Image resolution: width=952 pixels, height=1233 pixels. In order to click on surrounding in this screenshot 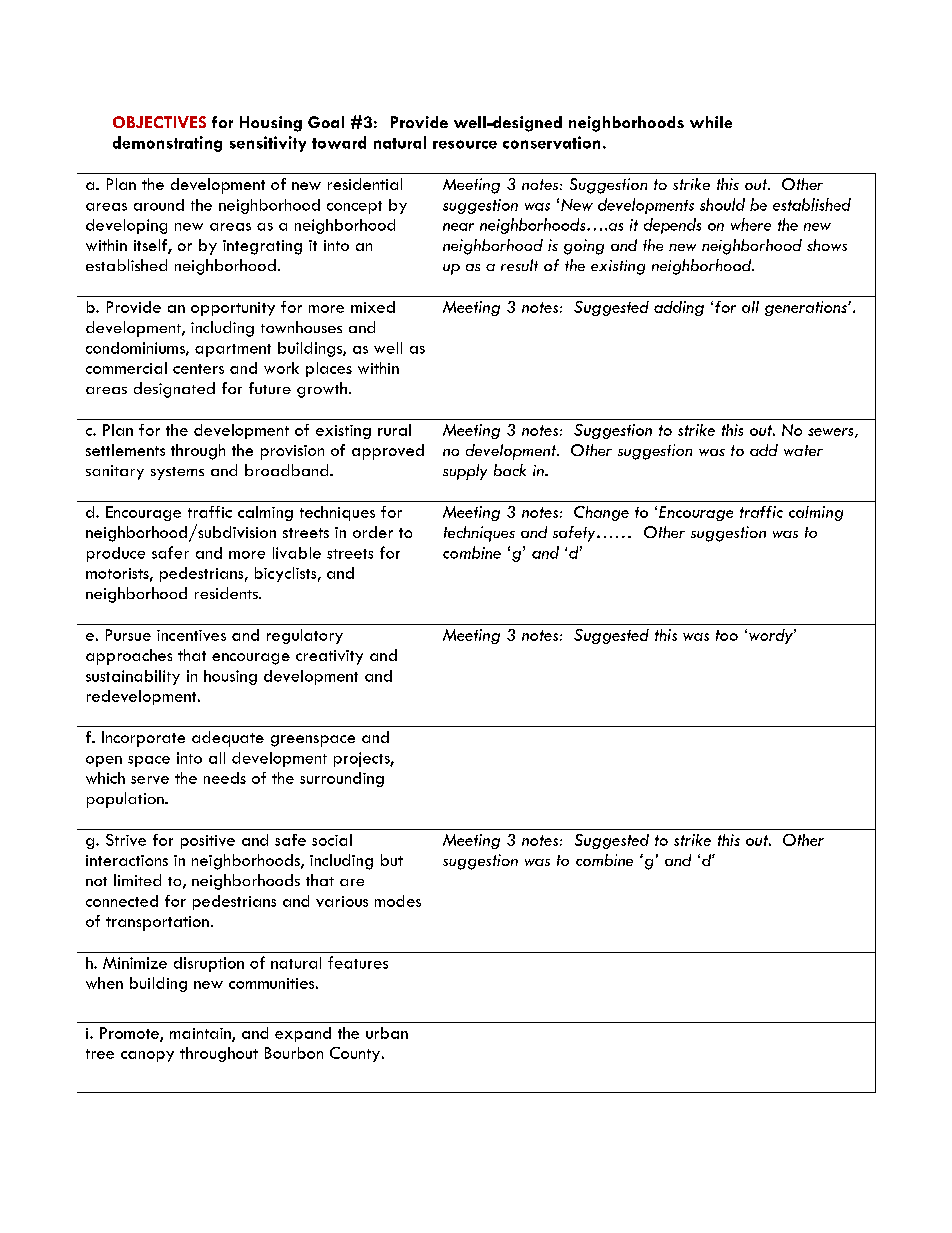, I will do `click(342, 779)`.
